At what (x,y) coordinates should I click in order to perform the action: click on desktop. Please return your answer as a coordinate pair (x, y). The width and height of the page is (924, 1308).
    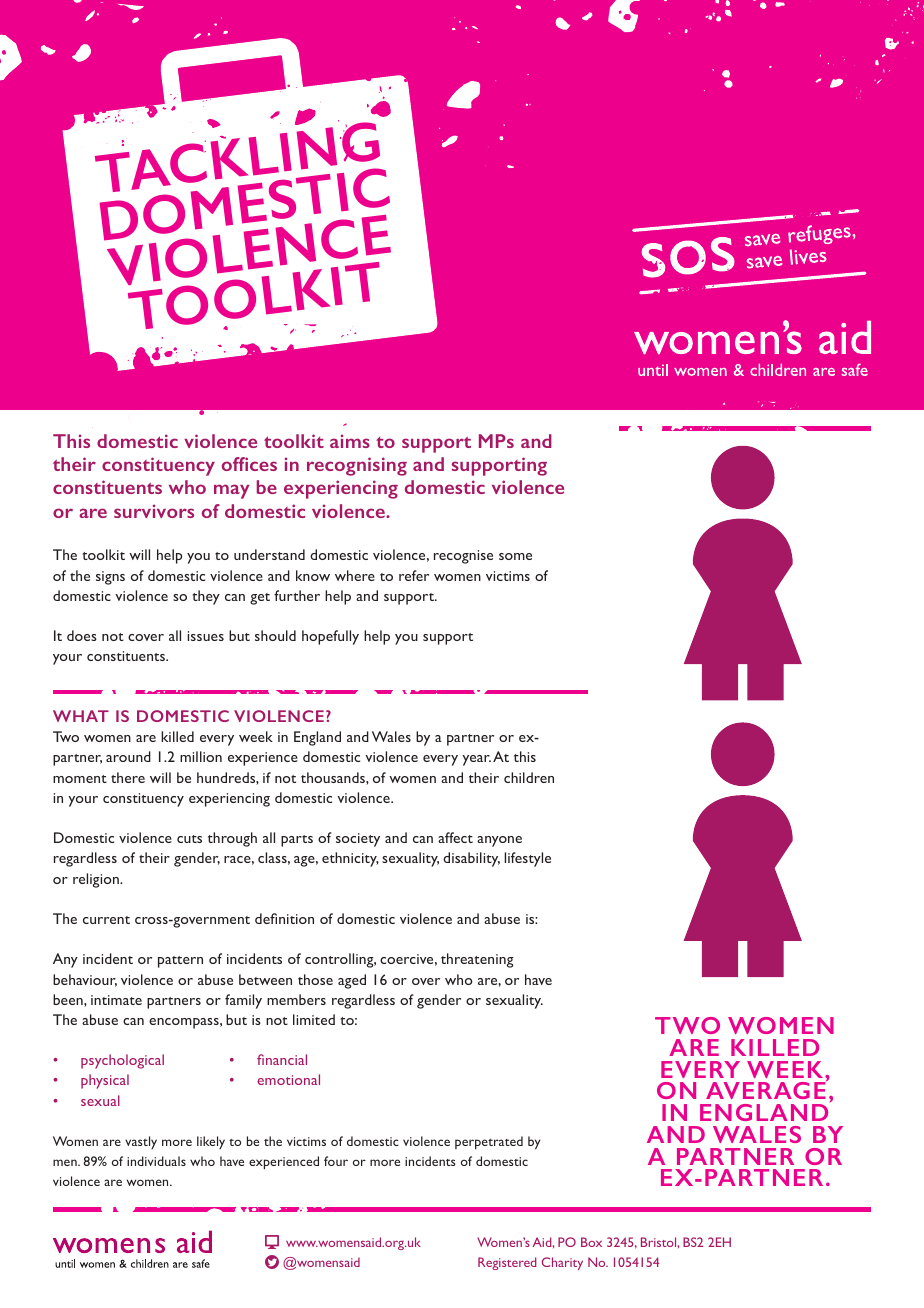
    Looking at the image, I should click on (272, 1242).
